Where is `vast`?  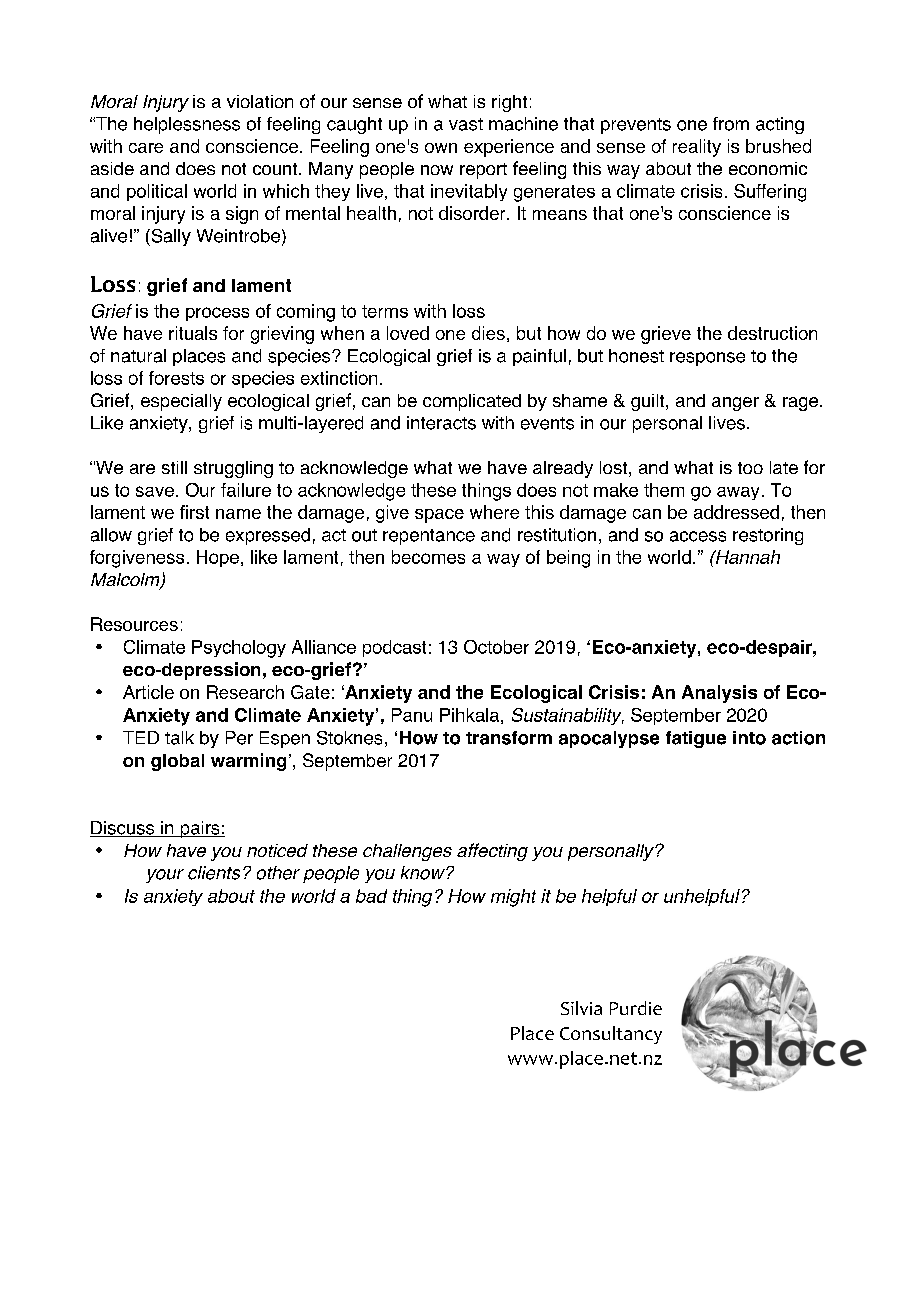
vast is located at coordinates (466, 124).
